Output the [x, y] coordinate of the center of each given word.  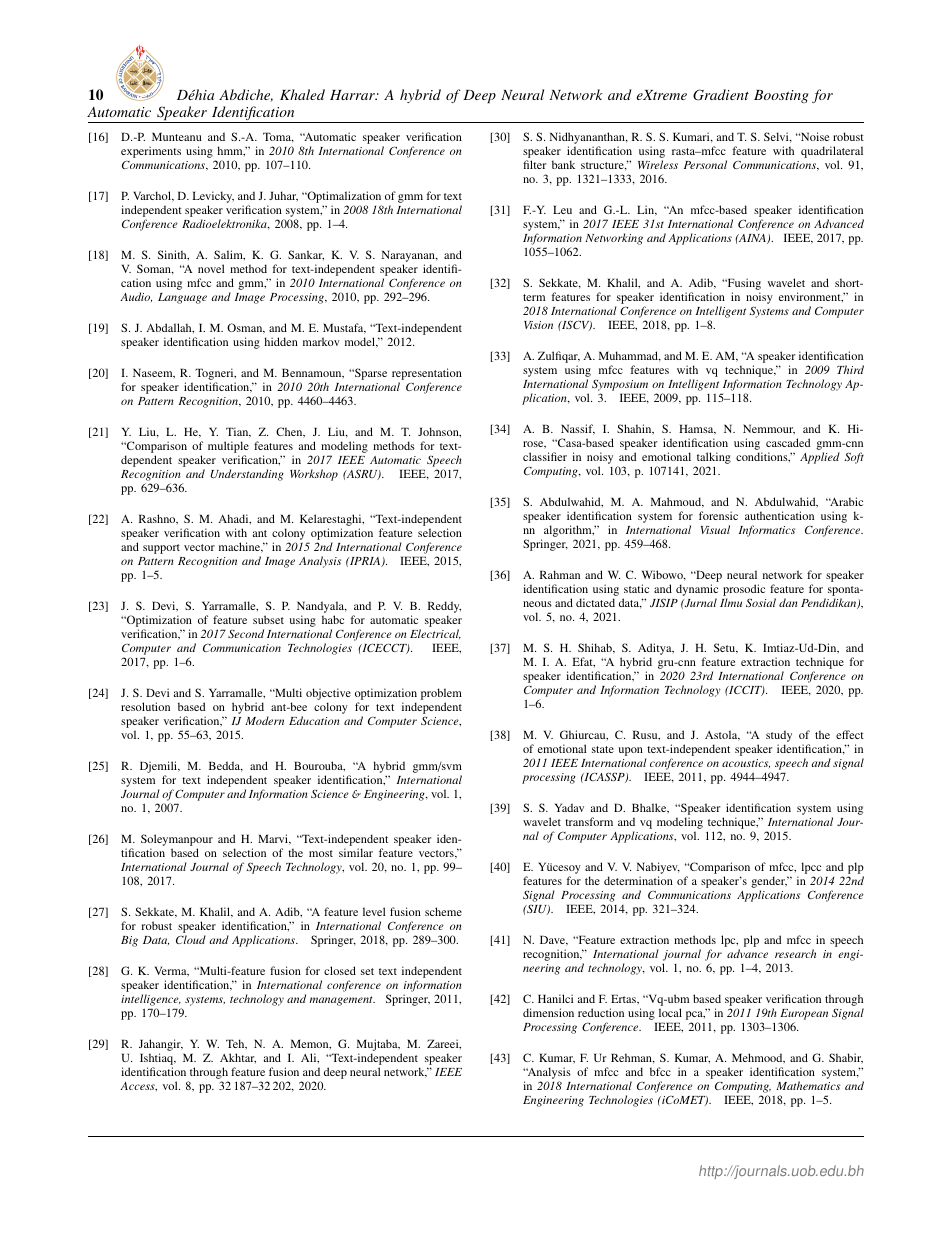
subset [268, 619]
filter [534, 164]
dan [788, 602]
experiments [151, 152]
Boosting [781, 96]
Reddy [444, 608]
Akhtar [238, 1058]
